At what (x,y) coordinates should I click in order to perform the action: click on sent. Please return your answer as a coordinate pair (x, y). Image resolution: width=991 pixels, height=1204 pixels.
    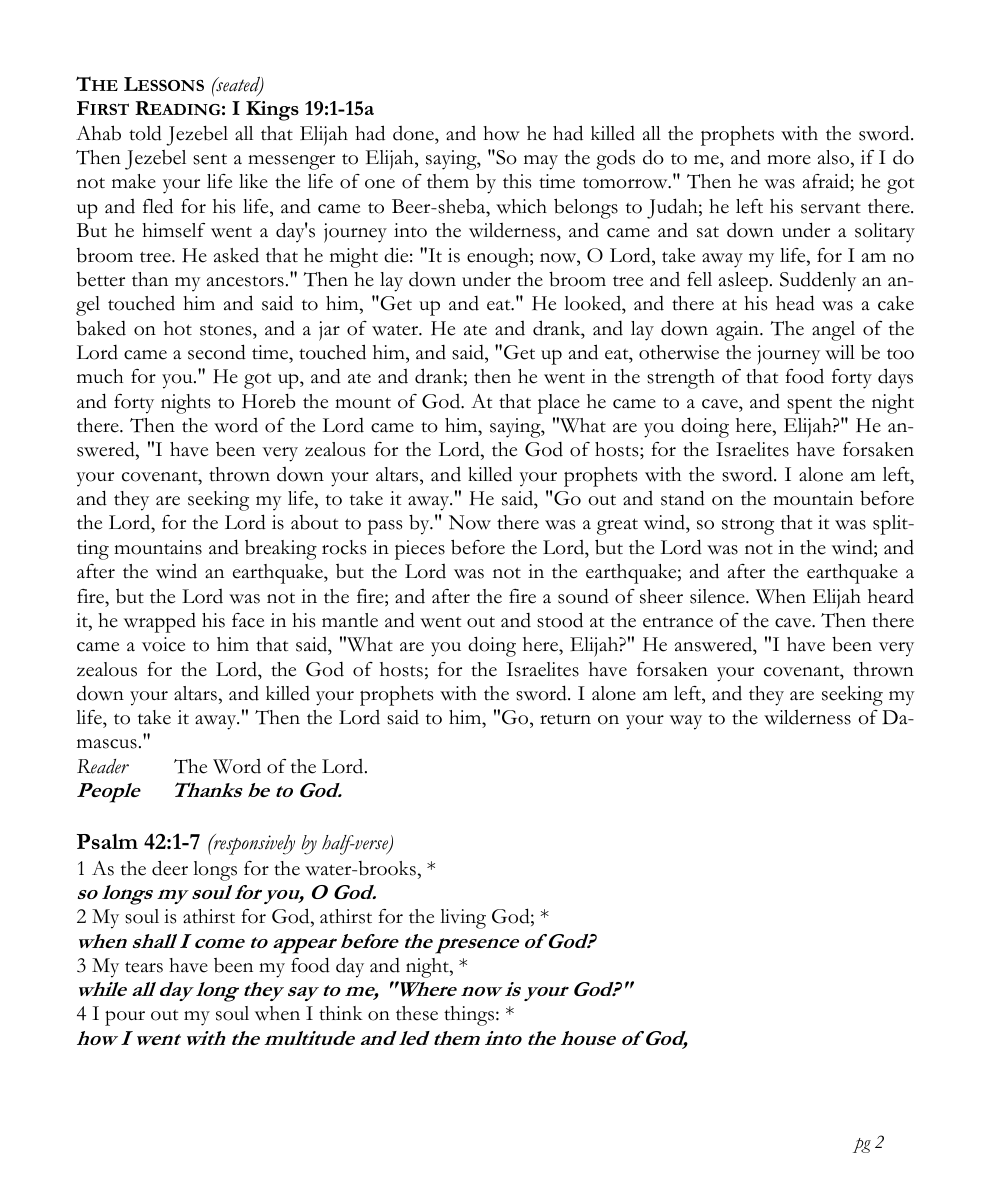
    Looking at the image, I should click on (210, 159).
